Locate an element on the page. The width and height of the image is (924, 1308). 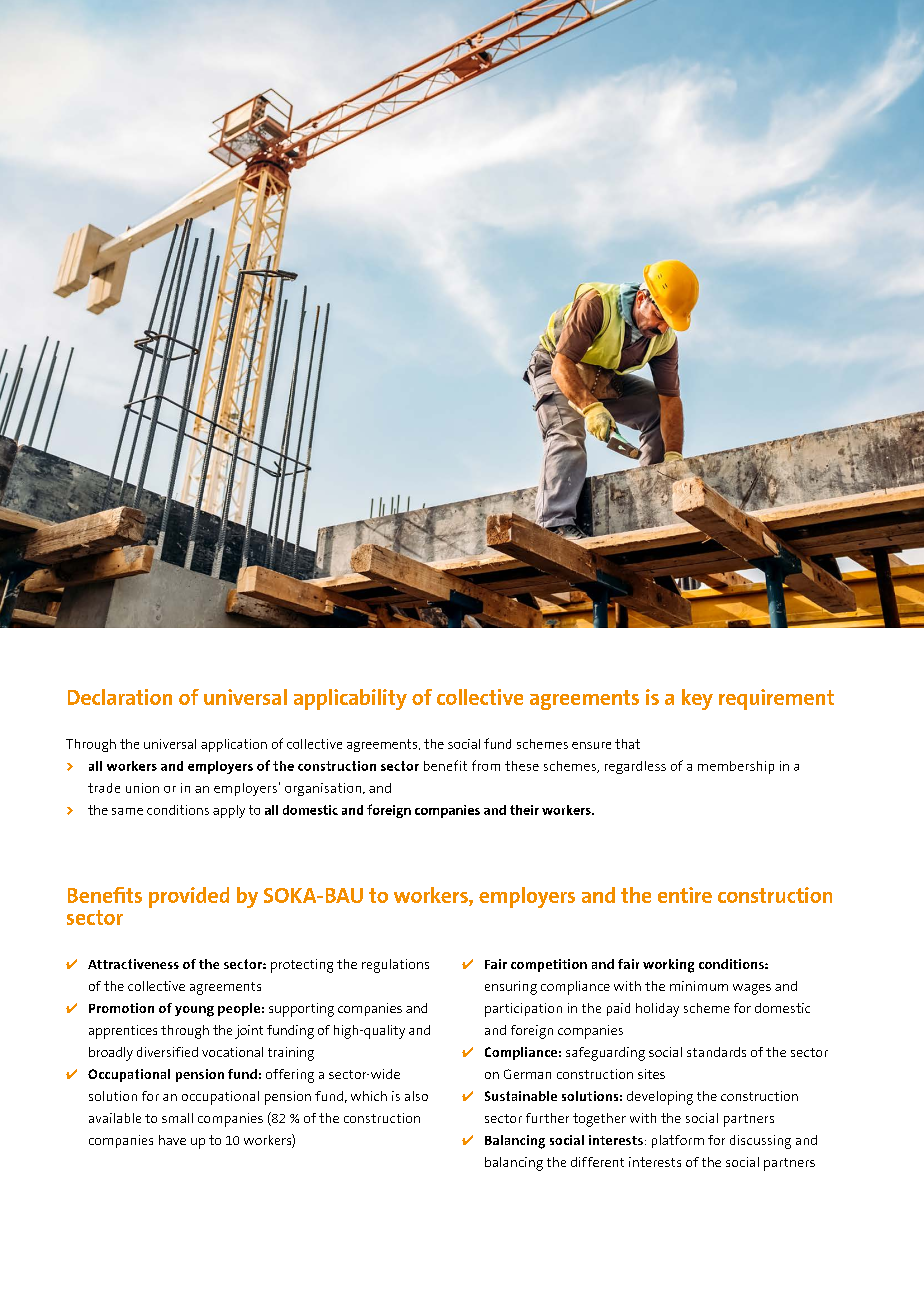
standards is located at coordinates (716, 1052).
